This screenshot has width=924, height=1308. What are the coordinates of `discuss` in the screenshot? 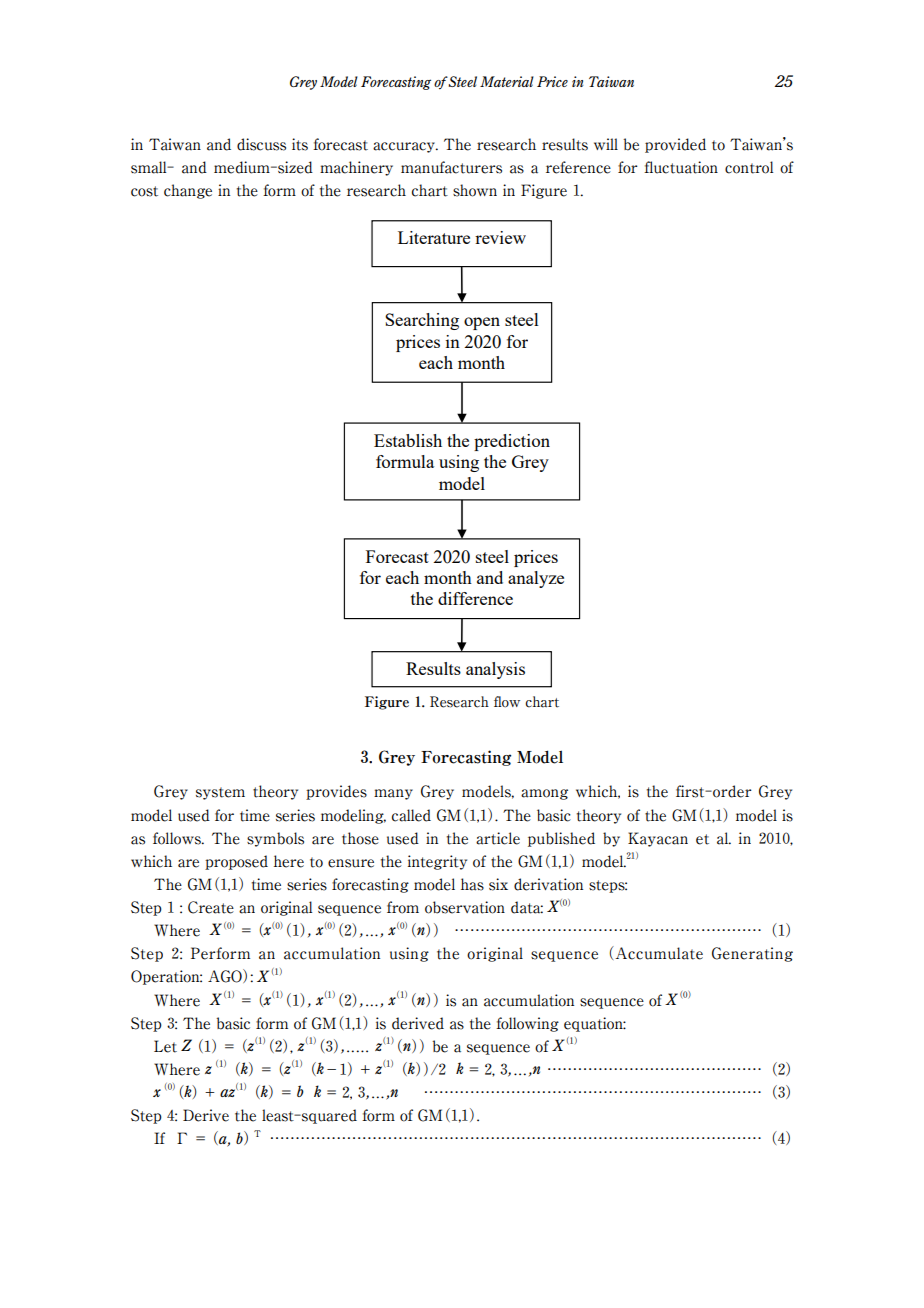 It's located at (261, 144).
